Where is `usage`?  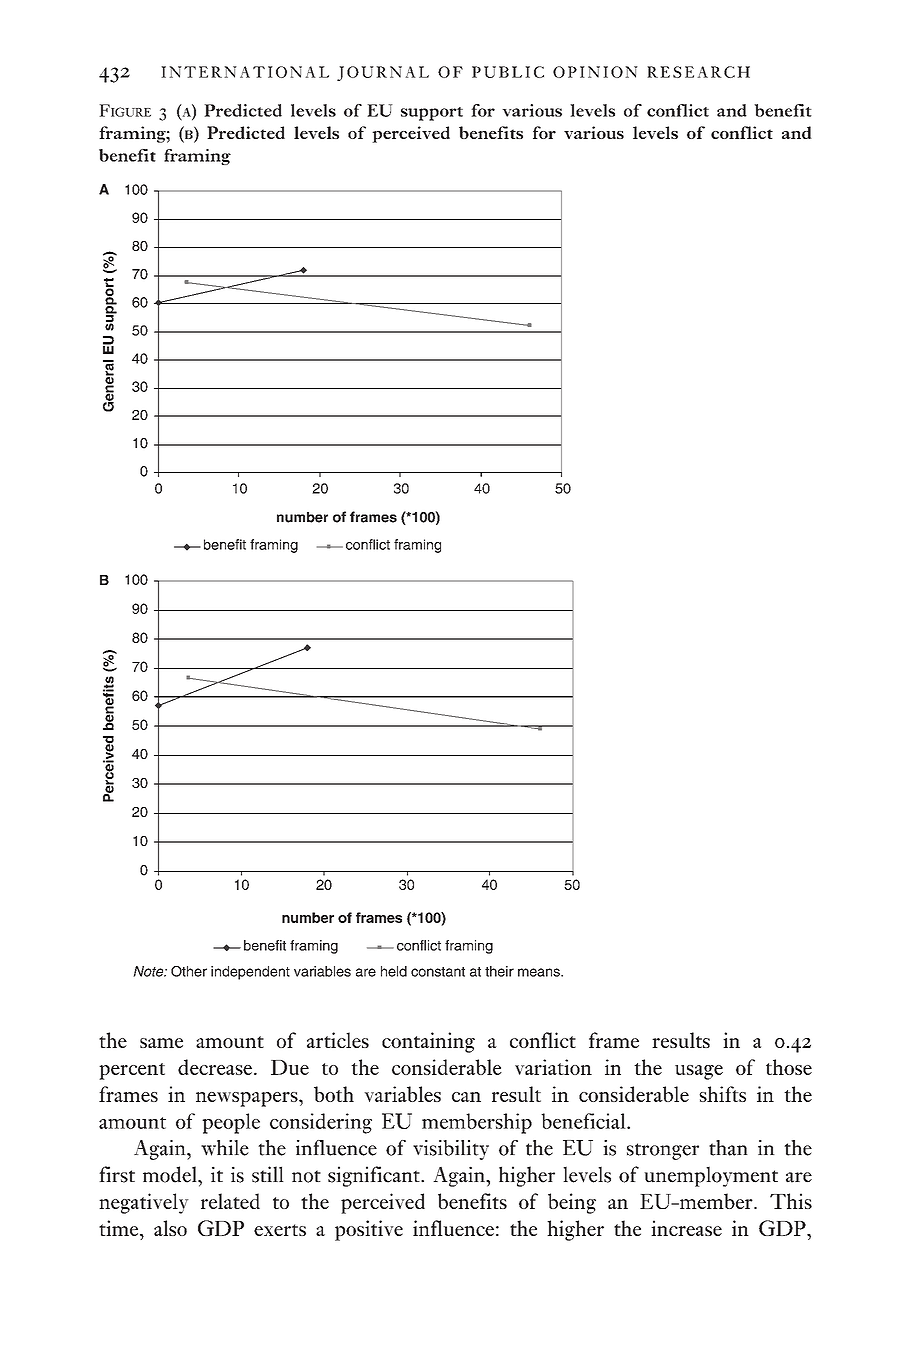
usage is located at coordinates (699, 1072).
